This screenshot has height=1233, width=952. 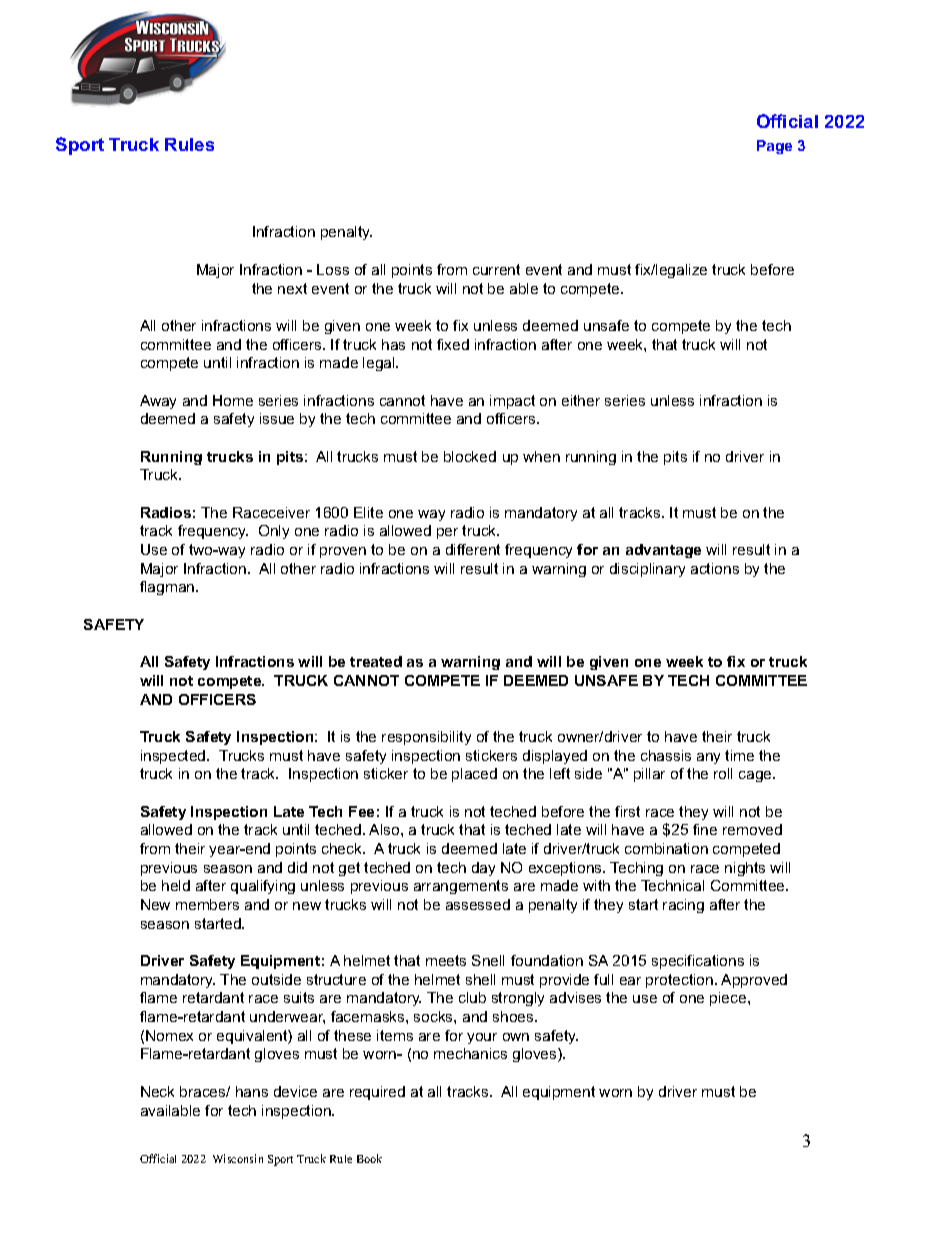 What do you see at coordinates (274, 532) in the screenshot?
I see `Only` at bounding box center [274, 532].
